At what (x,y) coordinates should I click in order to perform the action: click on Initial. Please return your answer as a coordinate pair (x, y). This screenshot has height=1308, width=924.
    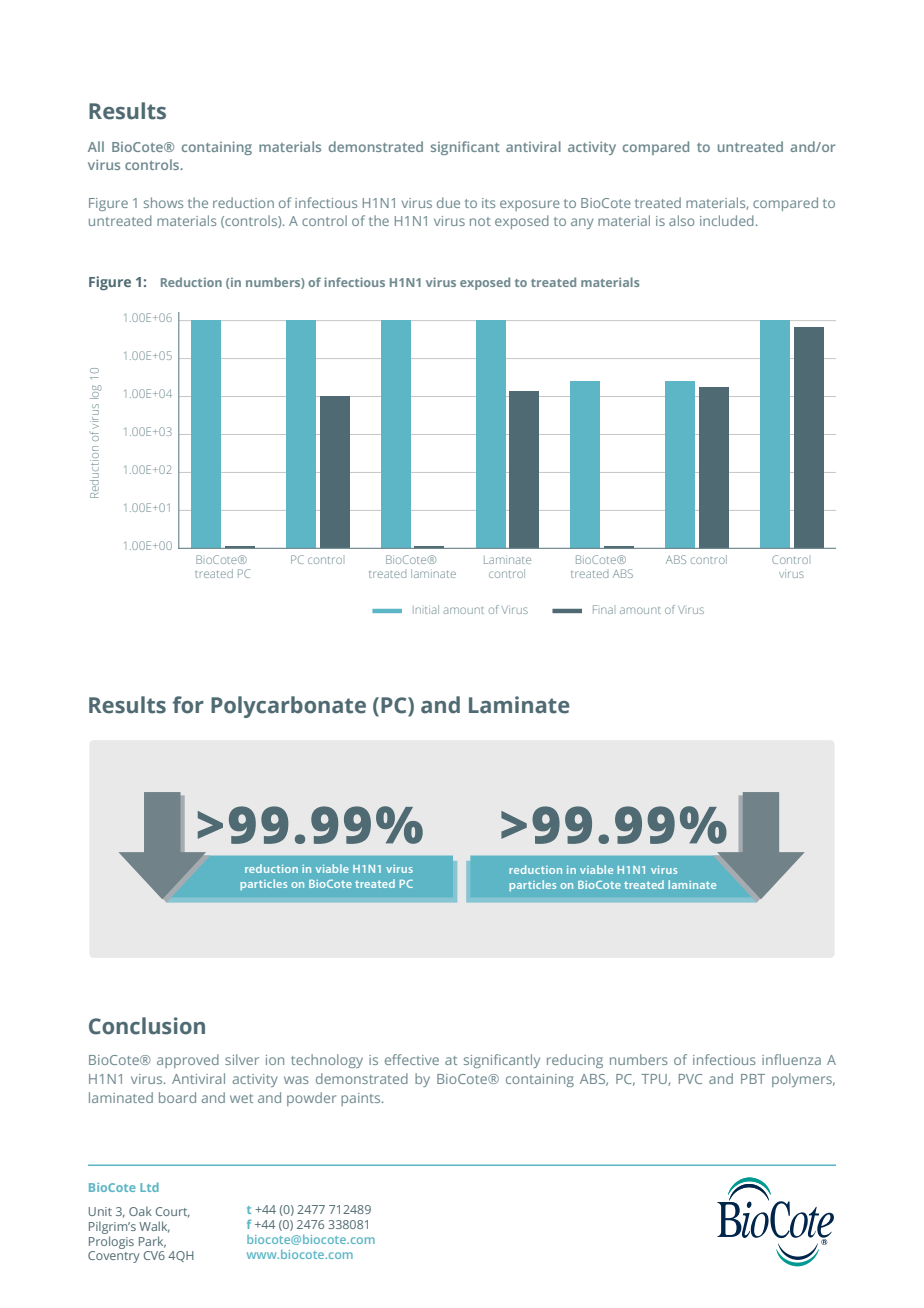
    Looking at the image, I should click on (426, 609).
